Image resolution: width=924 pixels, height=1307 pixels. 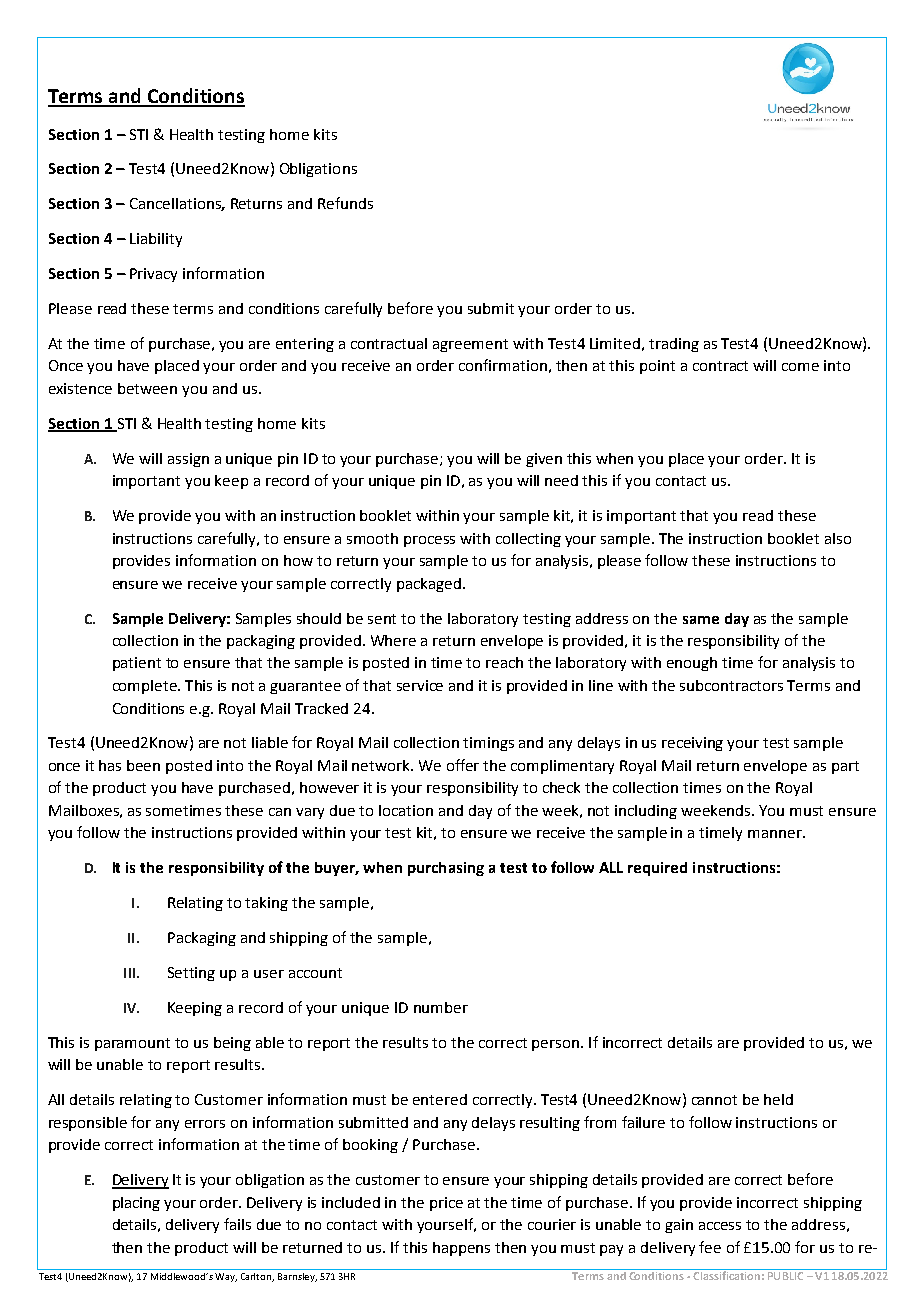 I want to click on Liability, so click(x=156, y=240).
